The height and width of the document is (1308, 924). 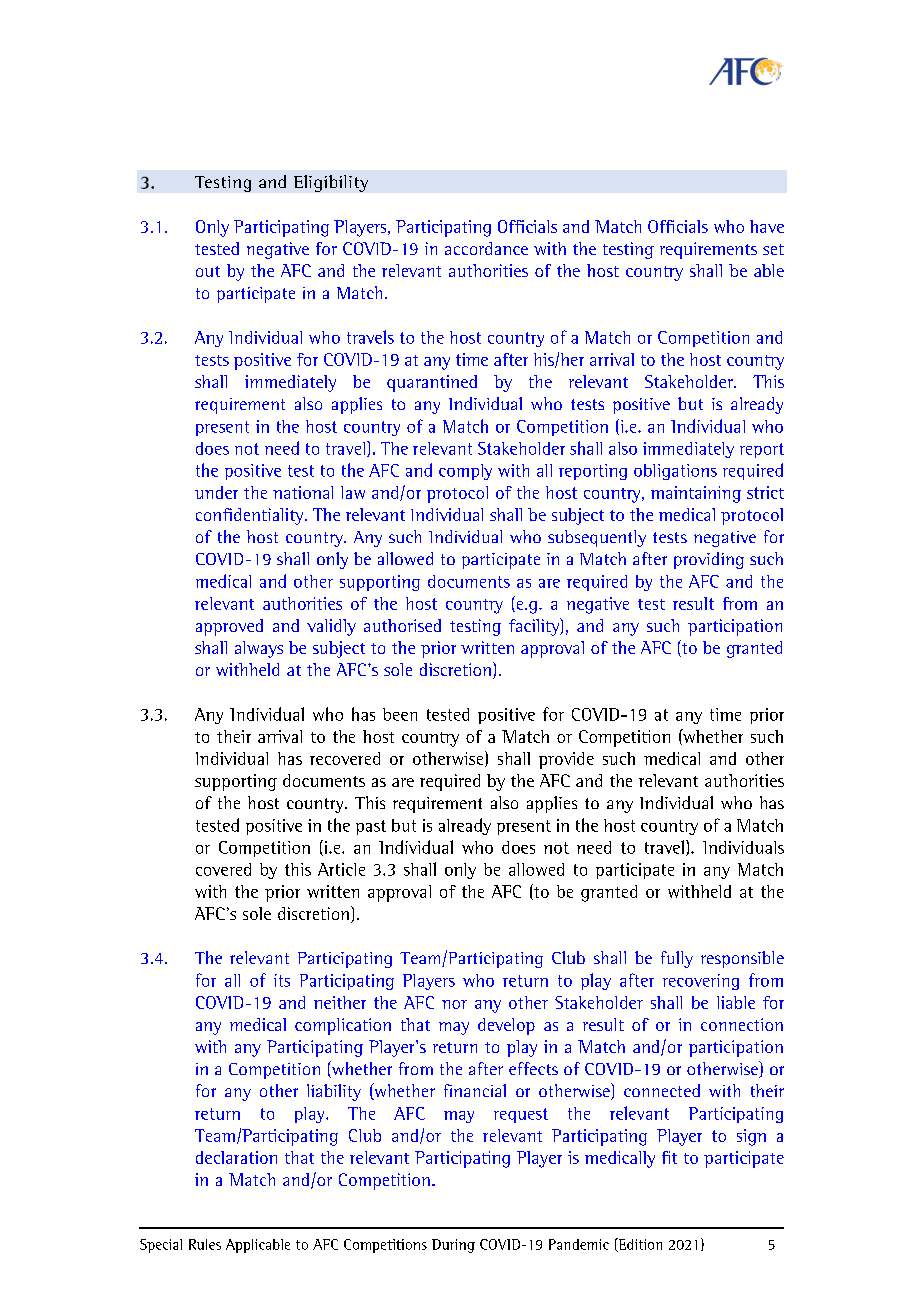 What do you see at coordinates (465, 472) in the document?
I see `comply` at bounding box center [465, 472].
